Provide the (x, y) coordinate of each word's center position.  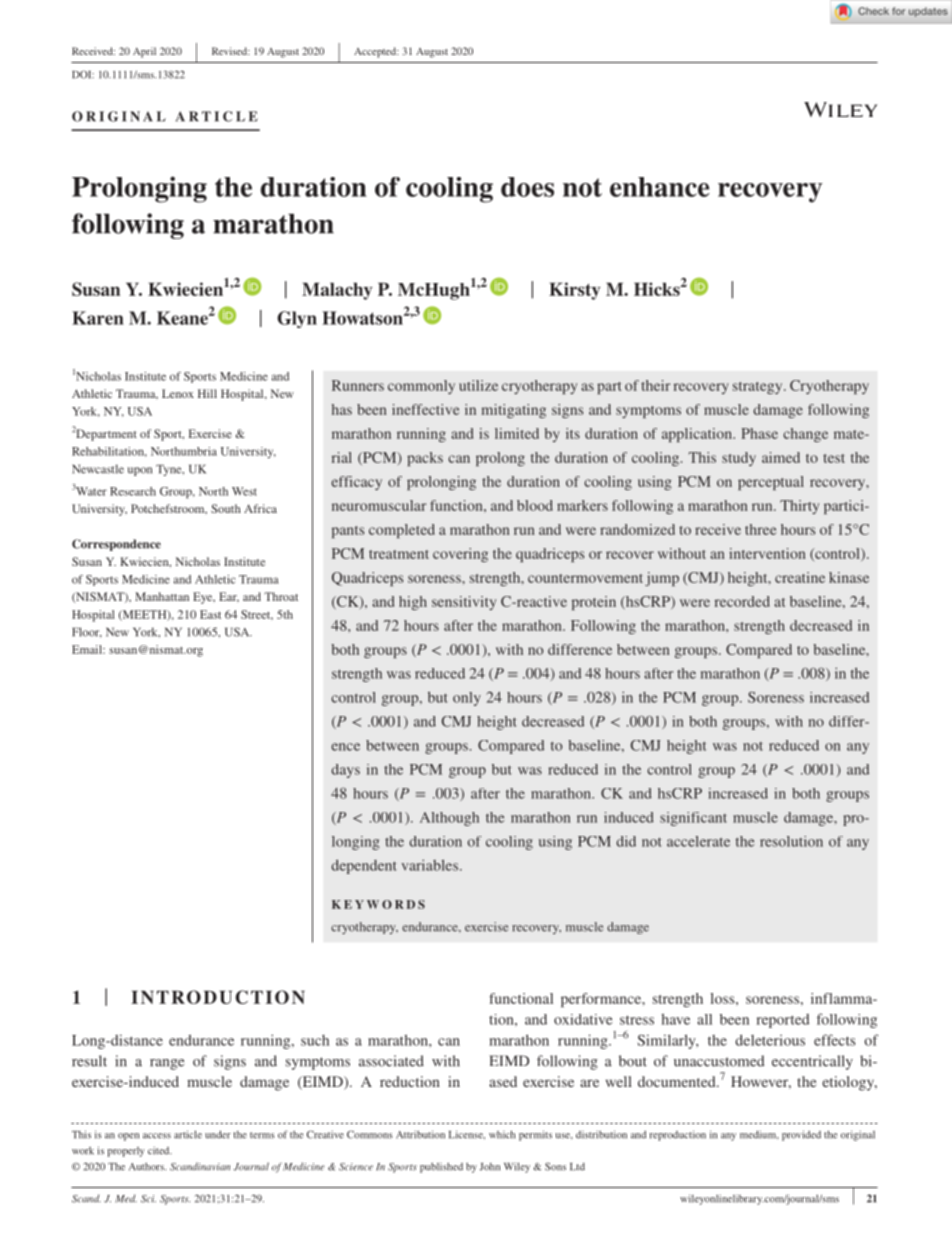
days (345, 771)
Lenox (178, 393)
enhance (660, 187)
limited (517, 433)
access (157, 1136)
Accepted (376, 52)
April (144, 52)
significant (693, 819)
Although (449, 819)
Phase (759, 433)
